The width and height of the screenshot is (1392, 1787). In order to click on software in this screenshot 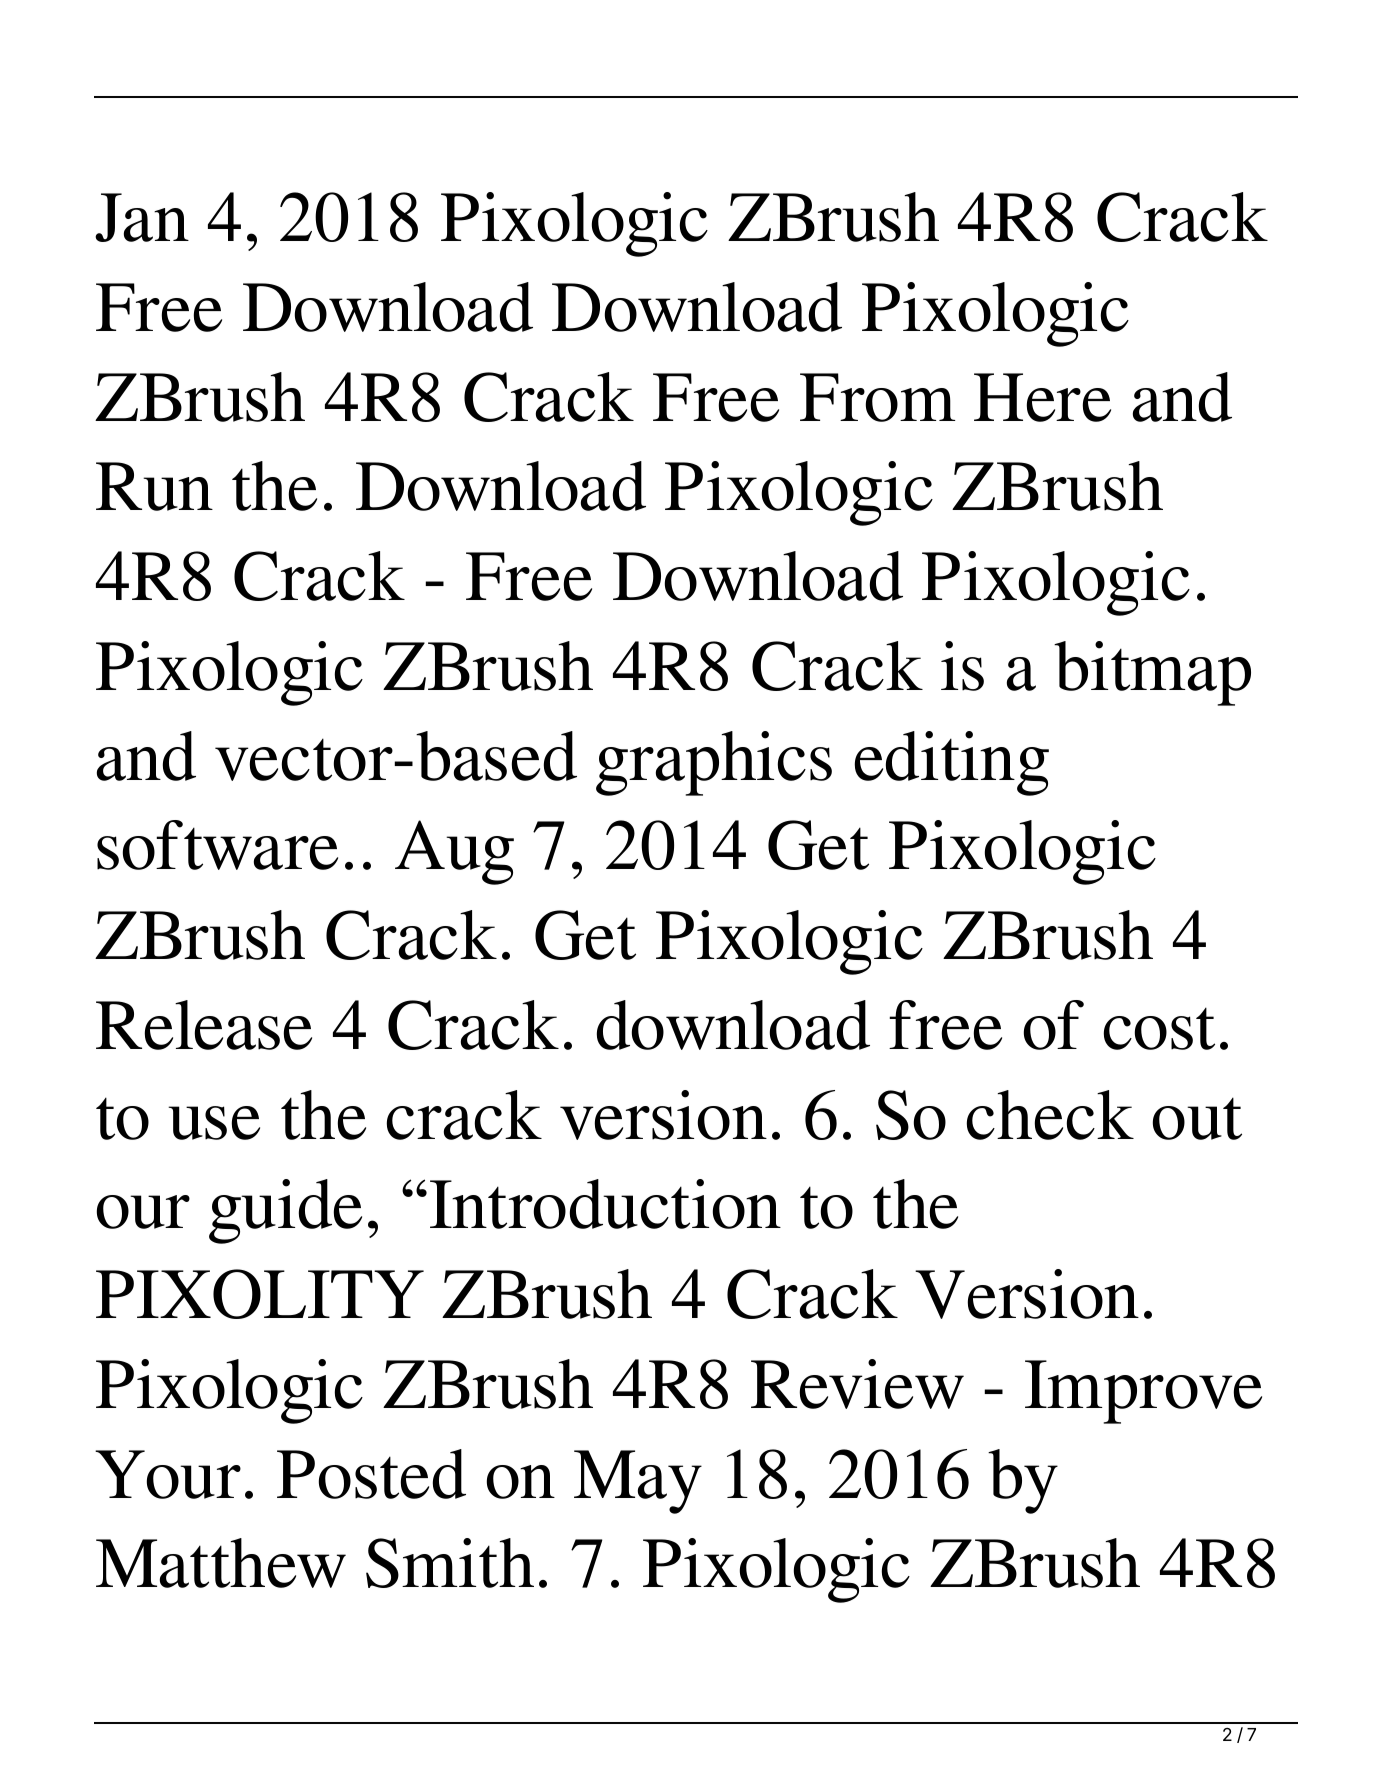, I will do `click(217, 845)`.
